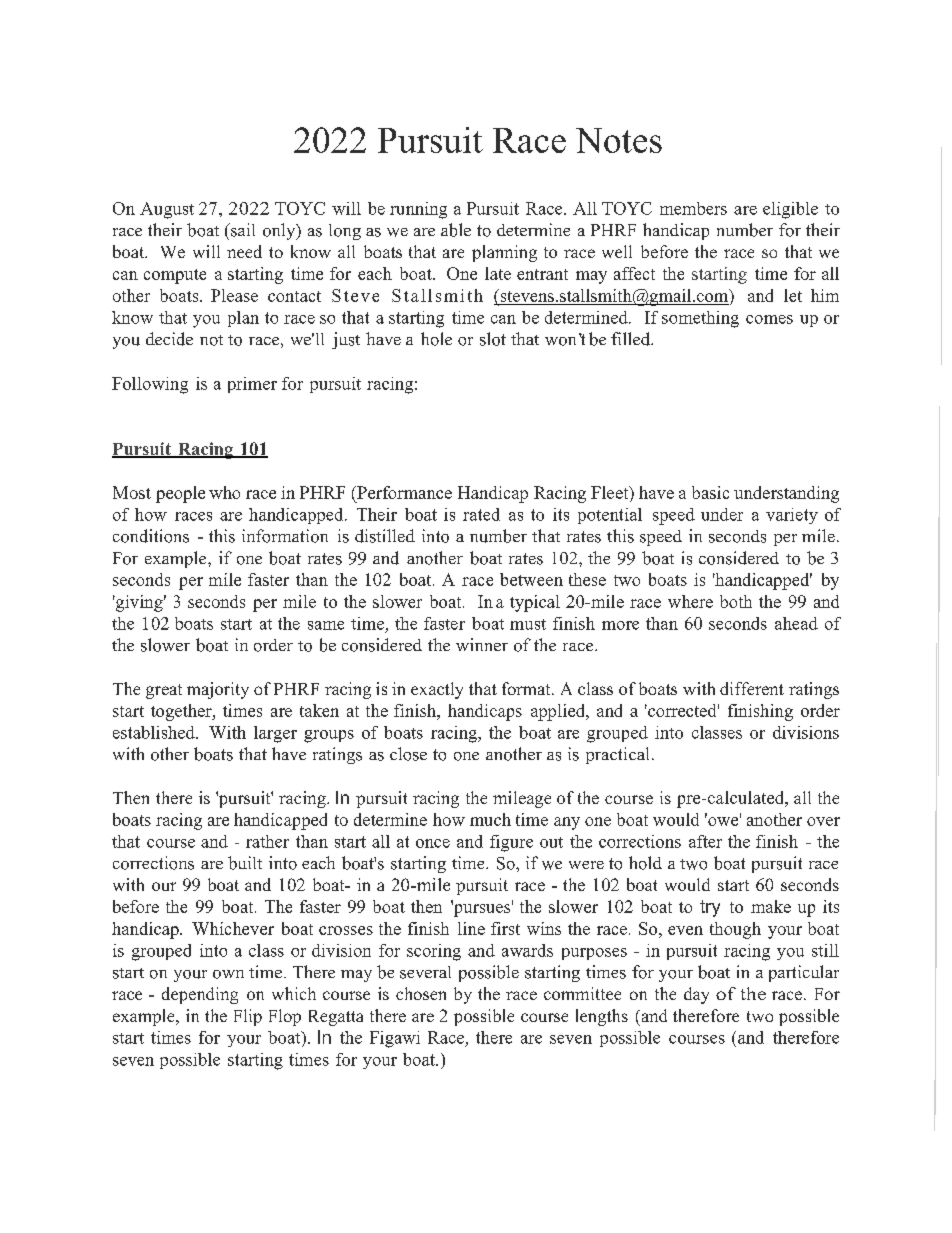 The image size is (952, 1233). Describe the element at coordinates (224, 492) in the image. I see `who` at that location.
